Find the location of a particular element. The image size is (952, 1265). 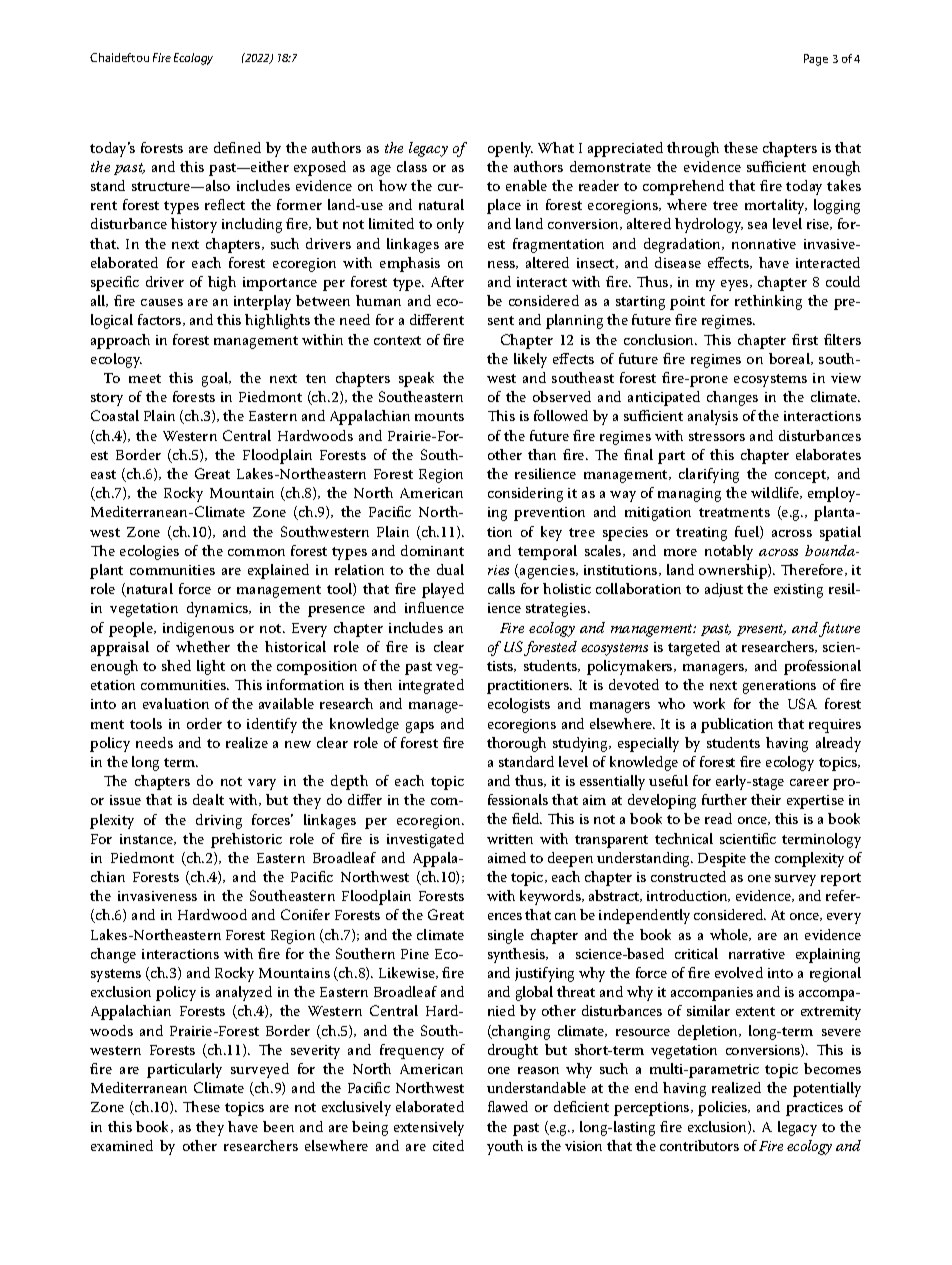

aimed is located at coordinates (507, 857).
